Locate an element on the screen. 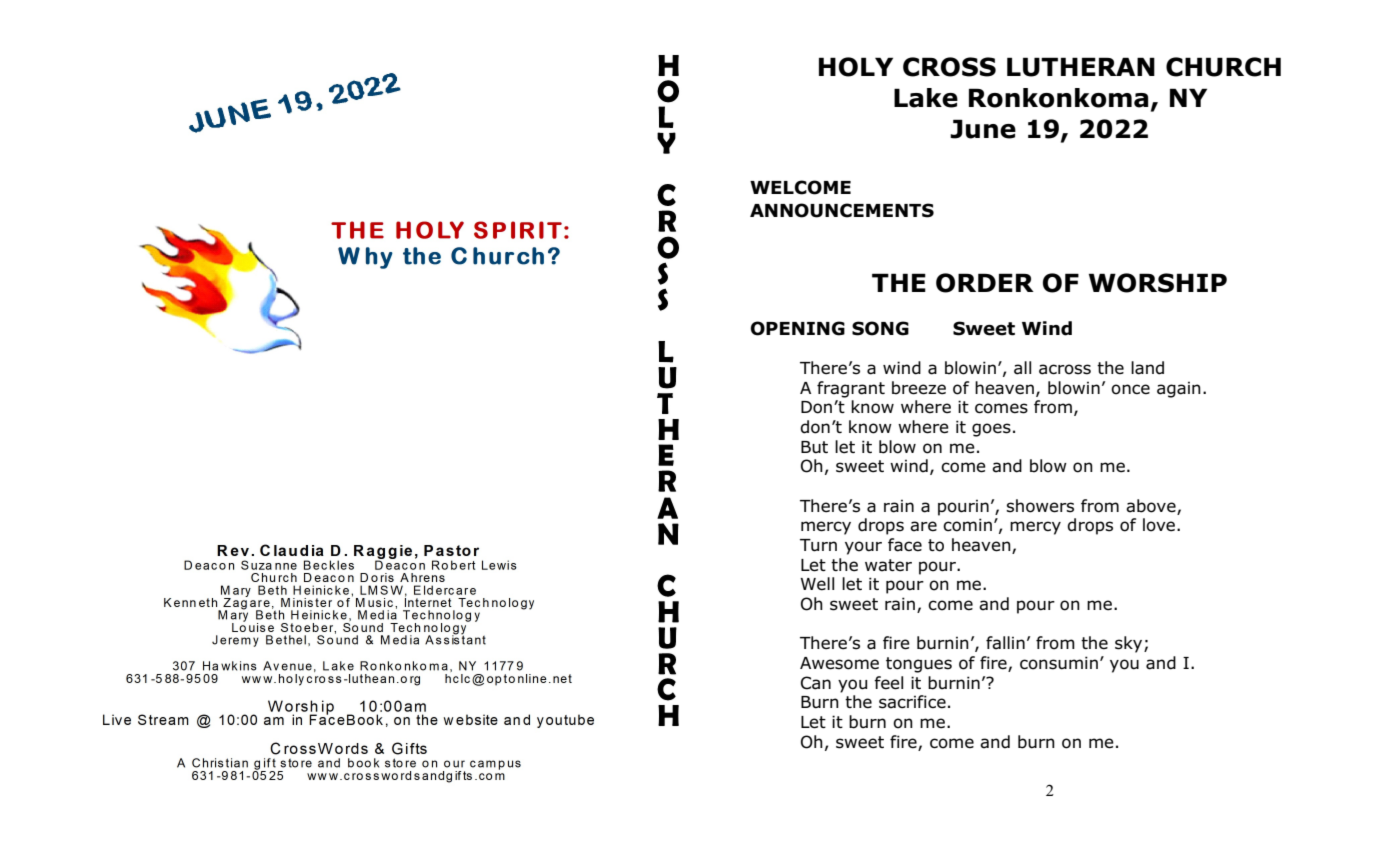  HOLY is located at coordinates (856, 67).
